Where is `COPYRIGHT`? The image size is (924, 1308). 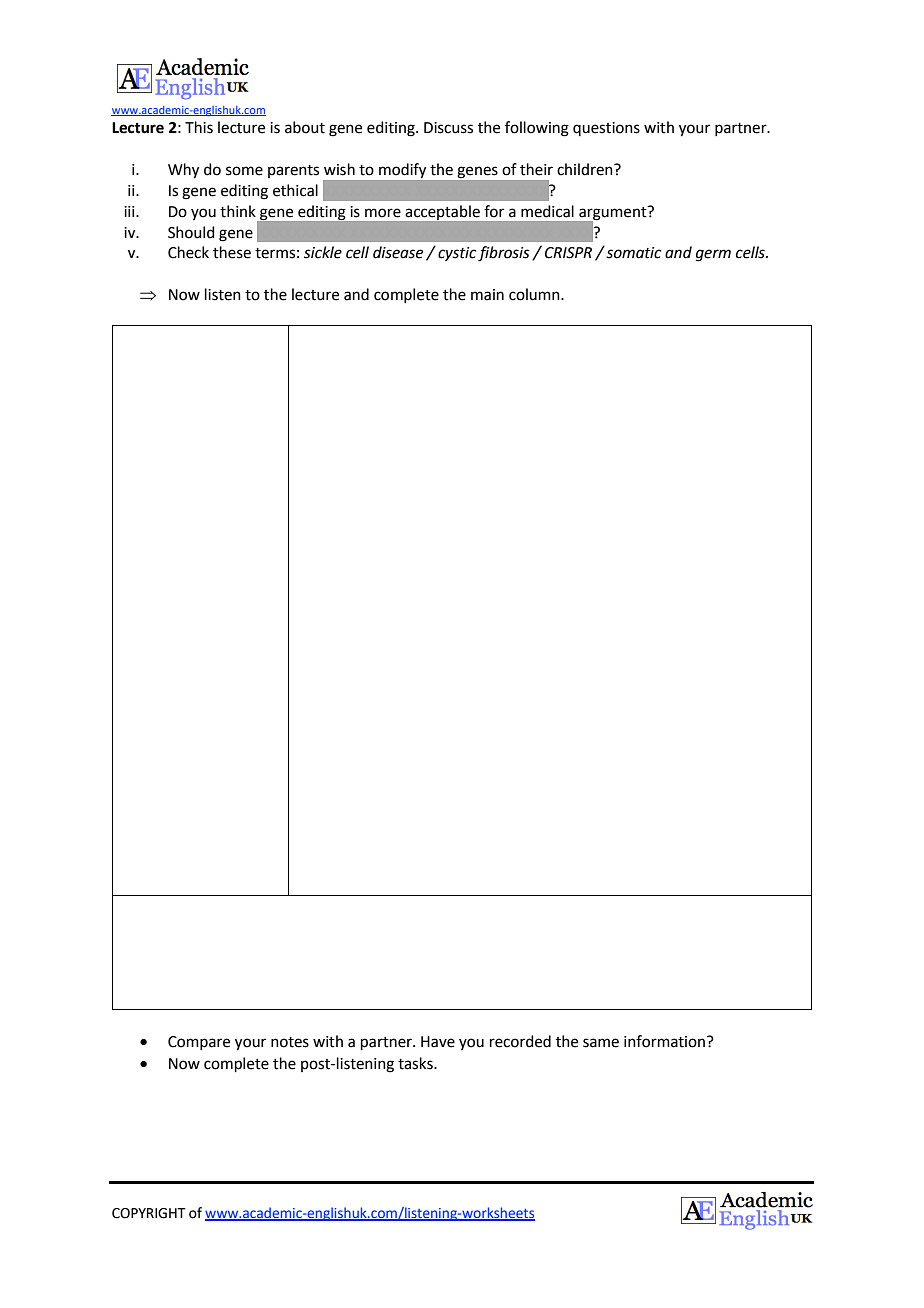 COPYRIGHT is located at coordinates (149, 1213).
